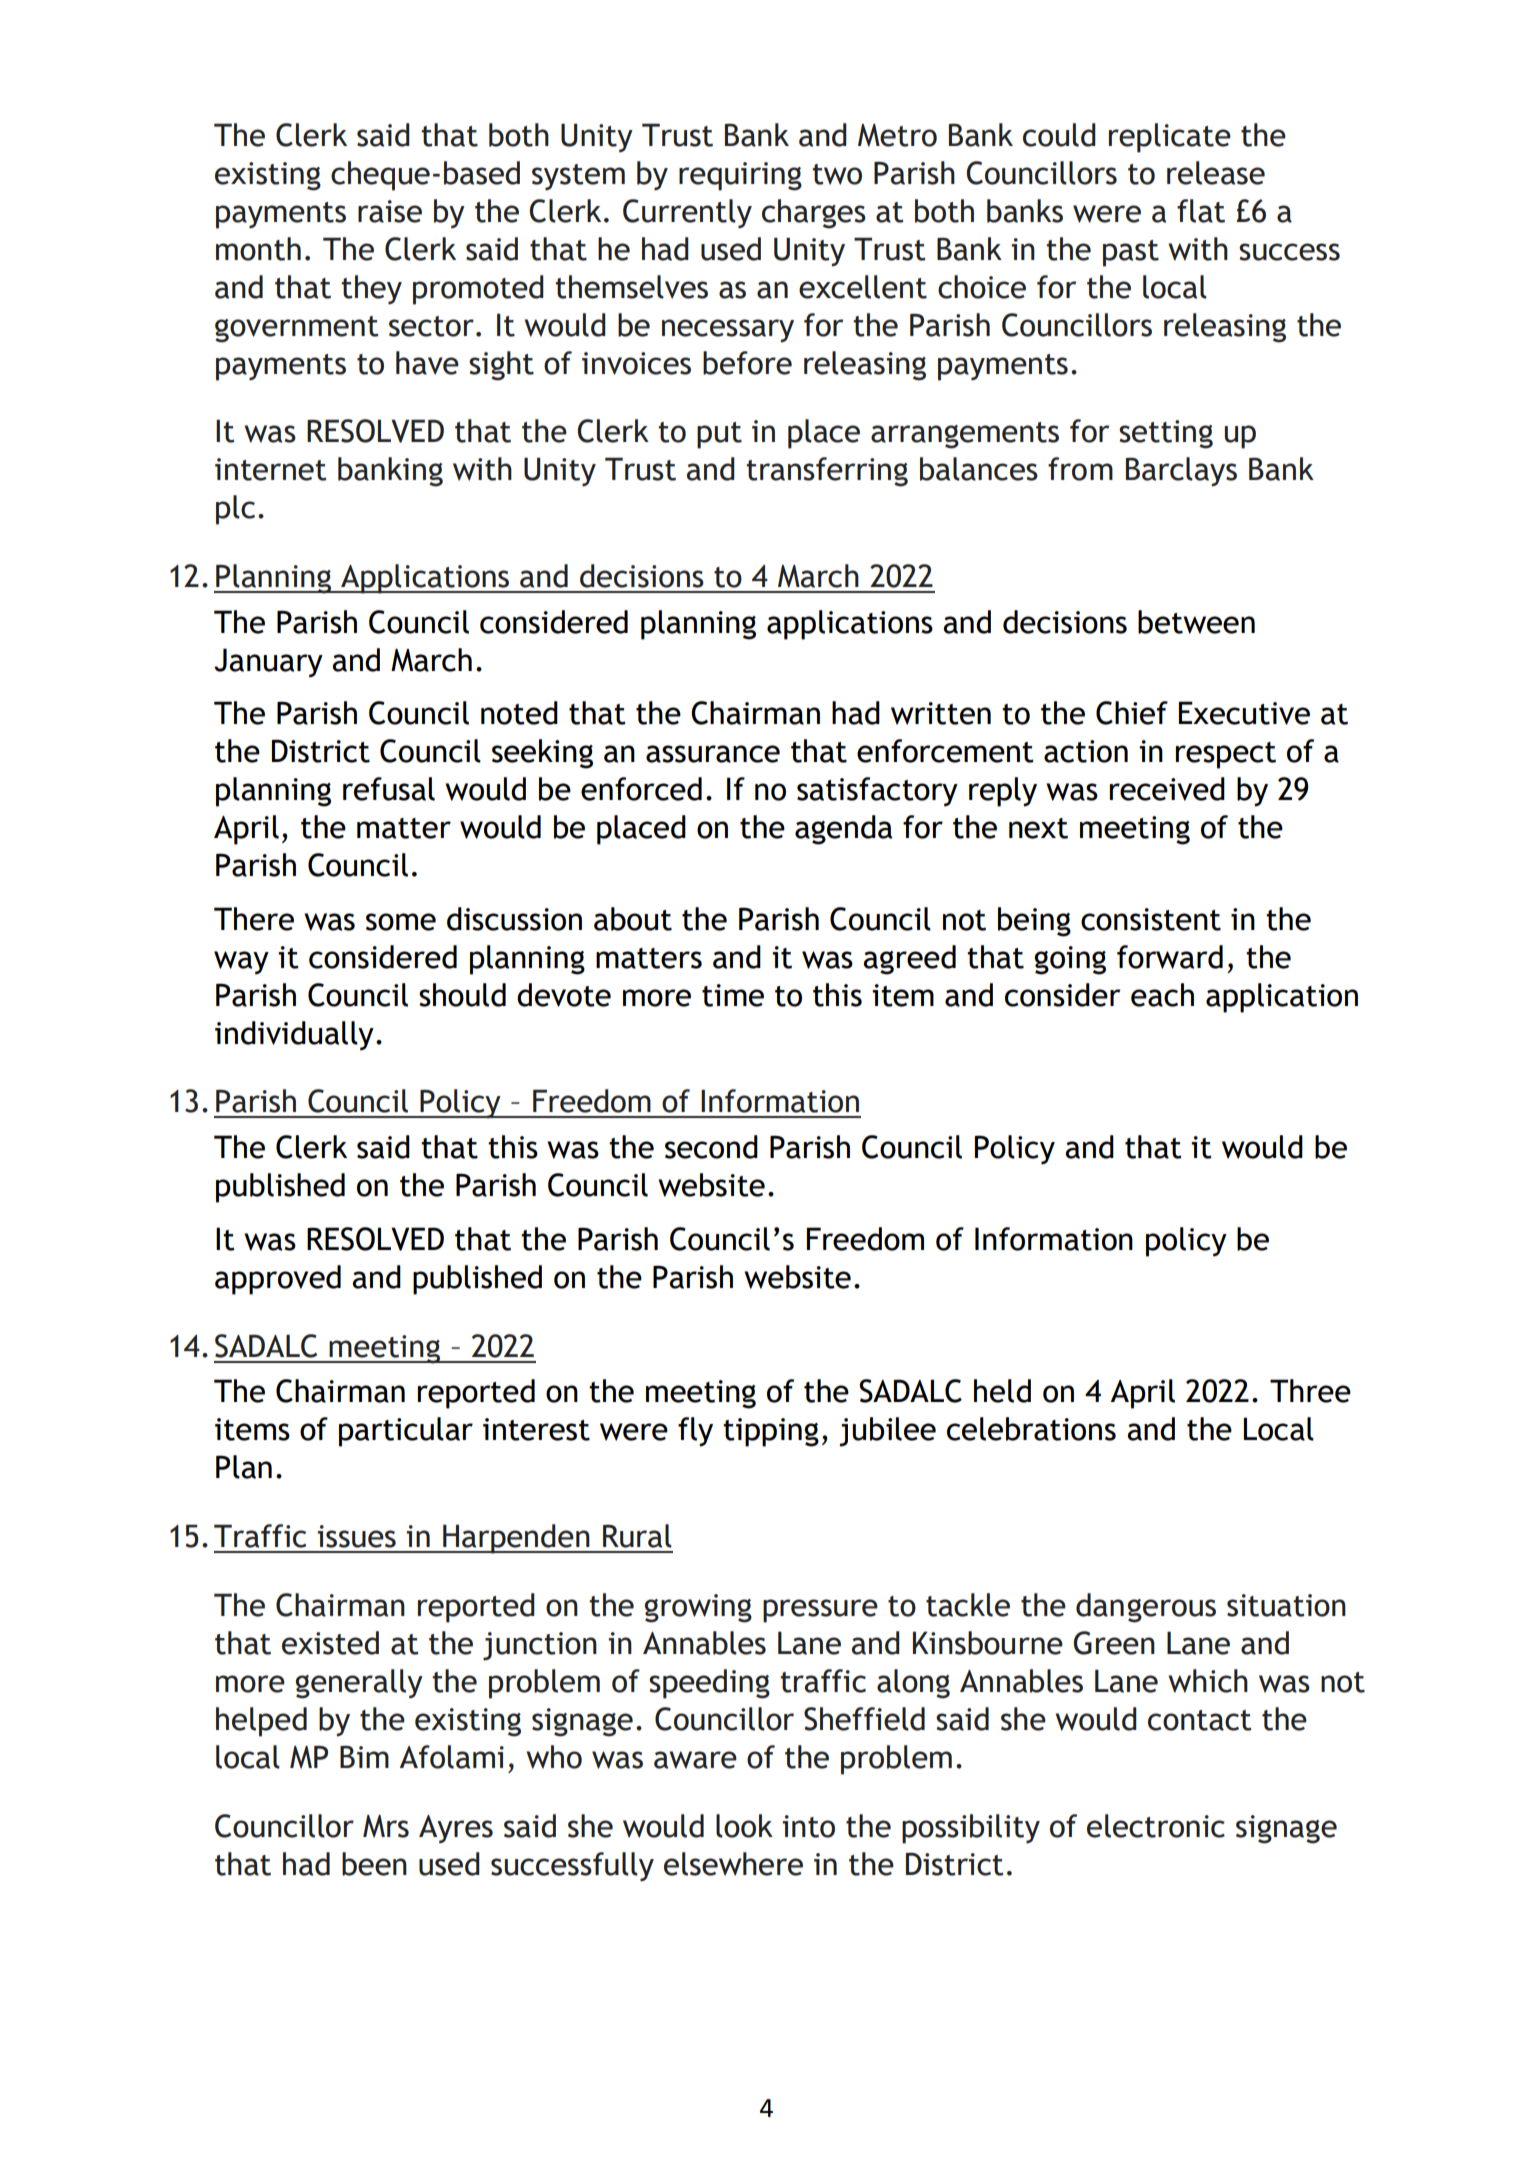  I want to click on electronic, so click(1156, 1826).
